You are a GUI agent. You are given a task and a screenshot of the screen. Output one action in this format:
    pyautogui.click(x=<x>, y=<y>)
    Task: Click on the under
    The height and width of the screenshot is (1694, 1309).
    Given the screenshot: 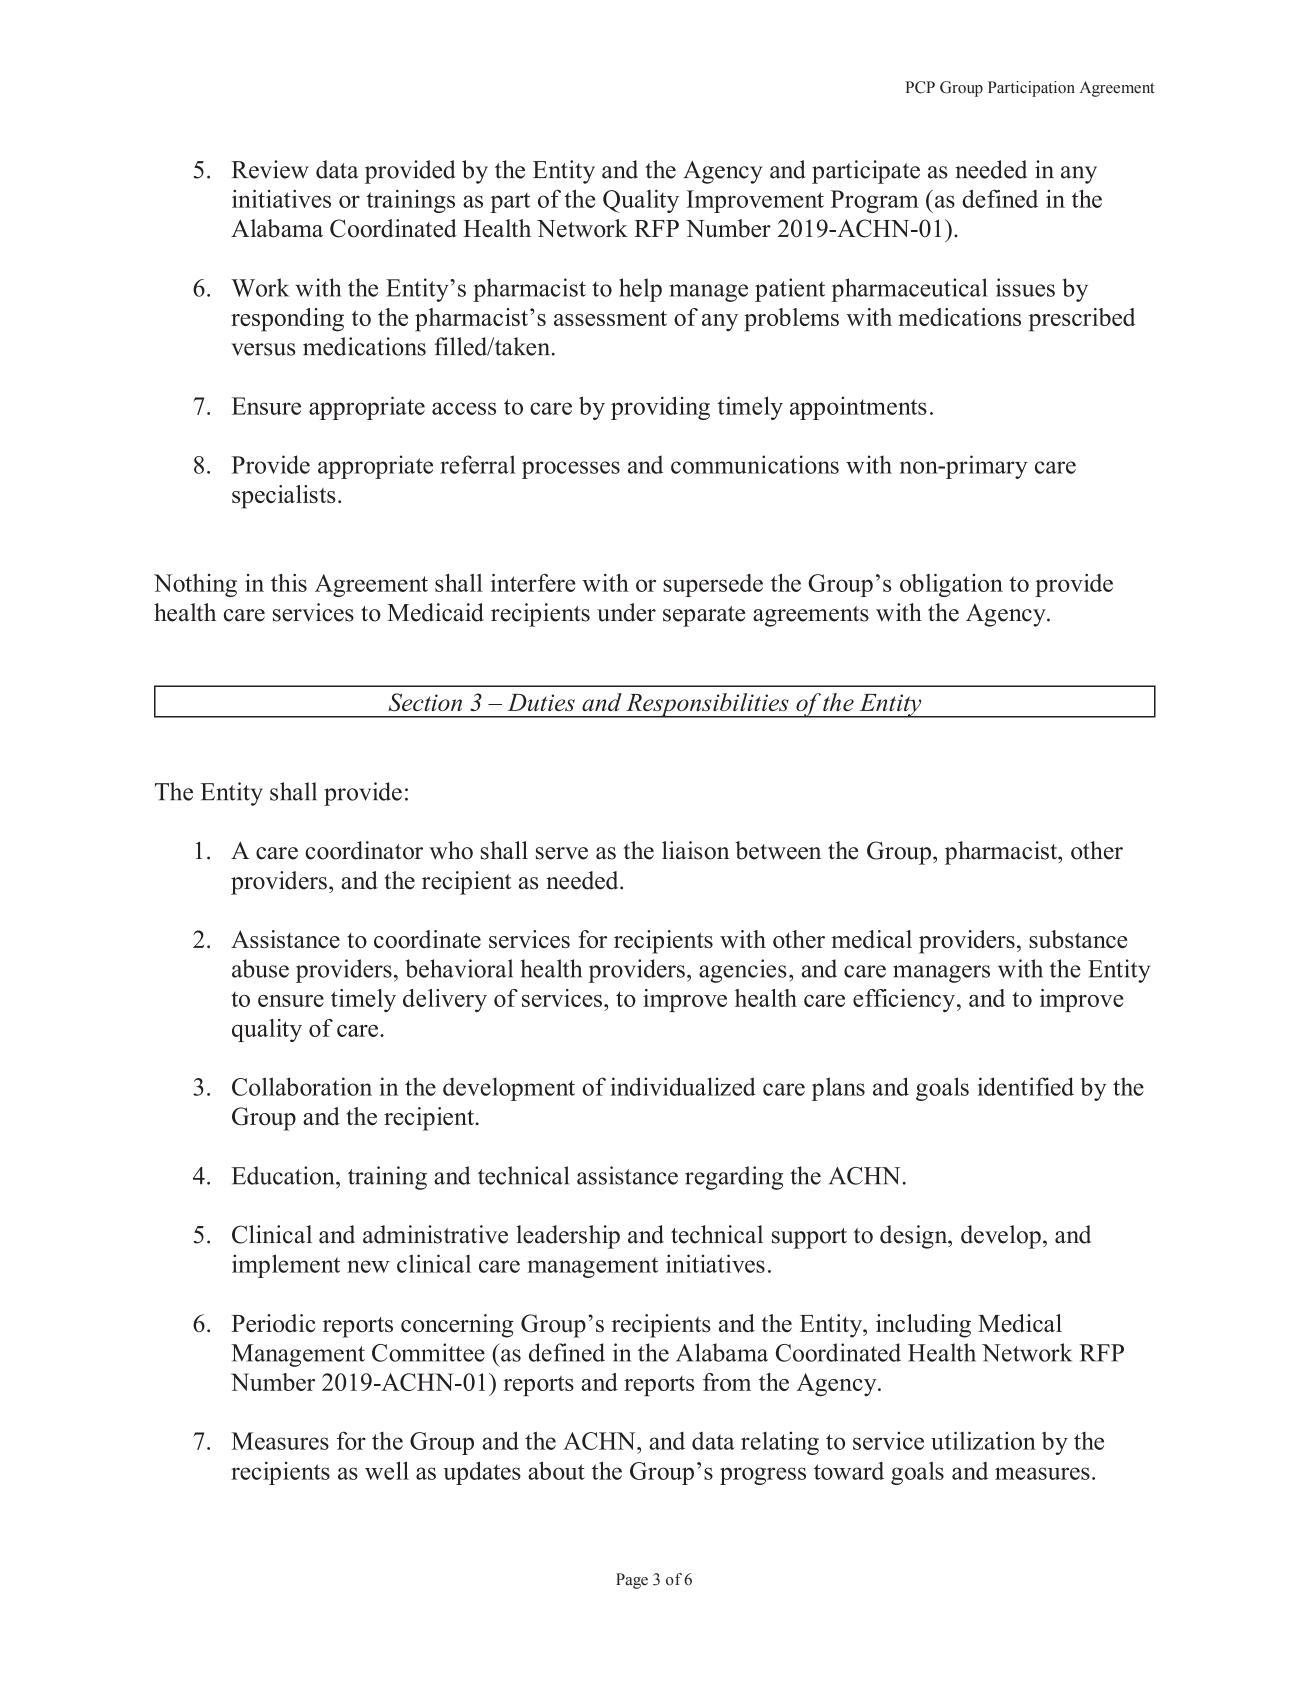 What is the action you would take?
    pyautogui.click(x=626, y=612)
